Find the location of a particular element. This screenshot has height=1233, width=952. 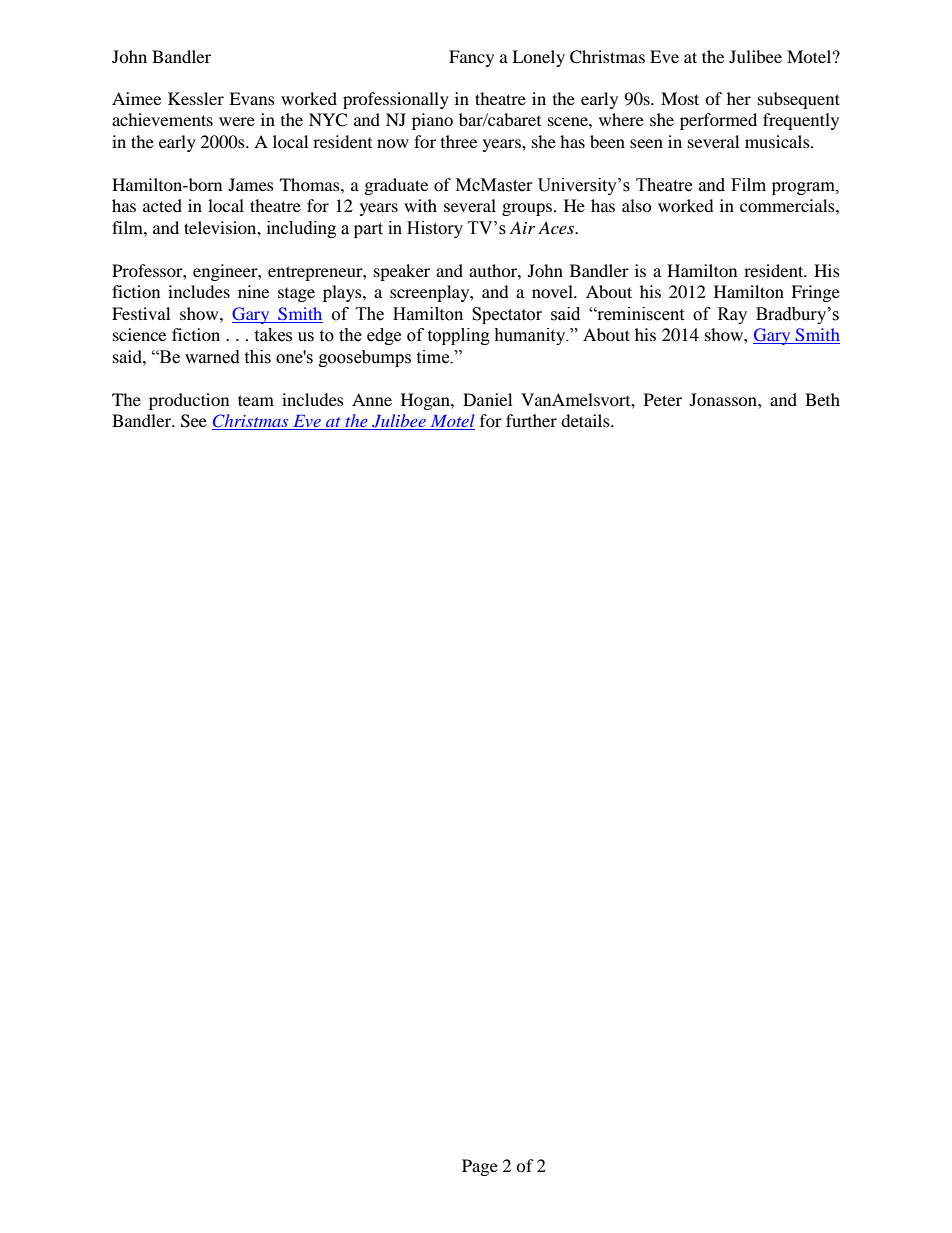

Fancy is located at coordinates (471, 58).
